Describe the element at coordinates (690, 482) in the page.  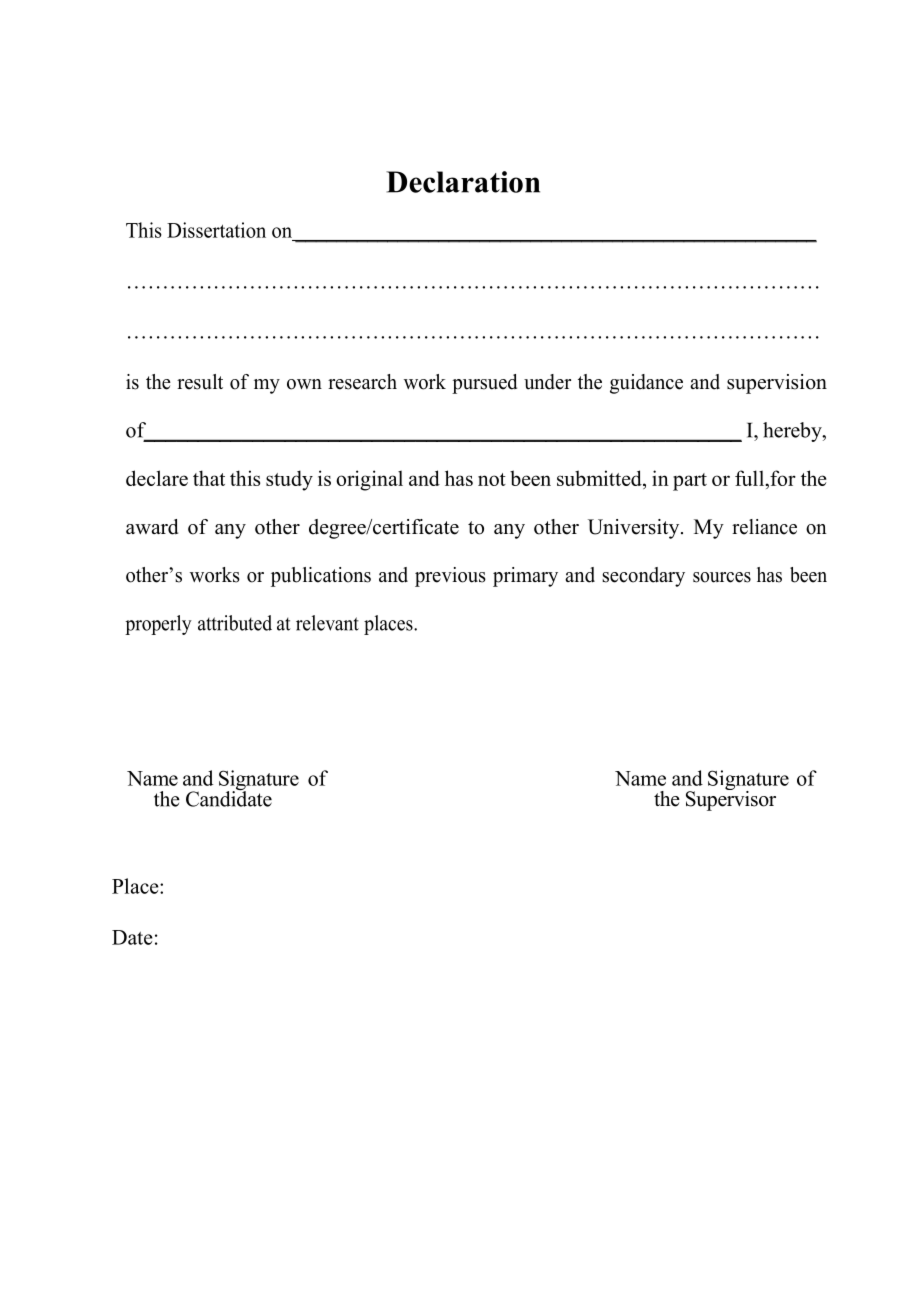
I see `part` at that location.
